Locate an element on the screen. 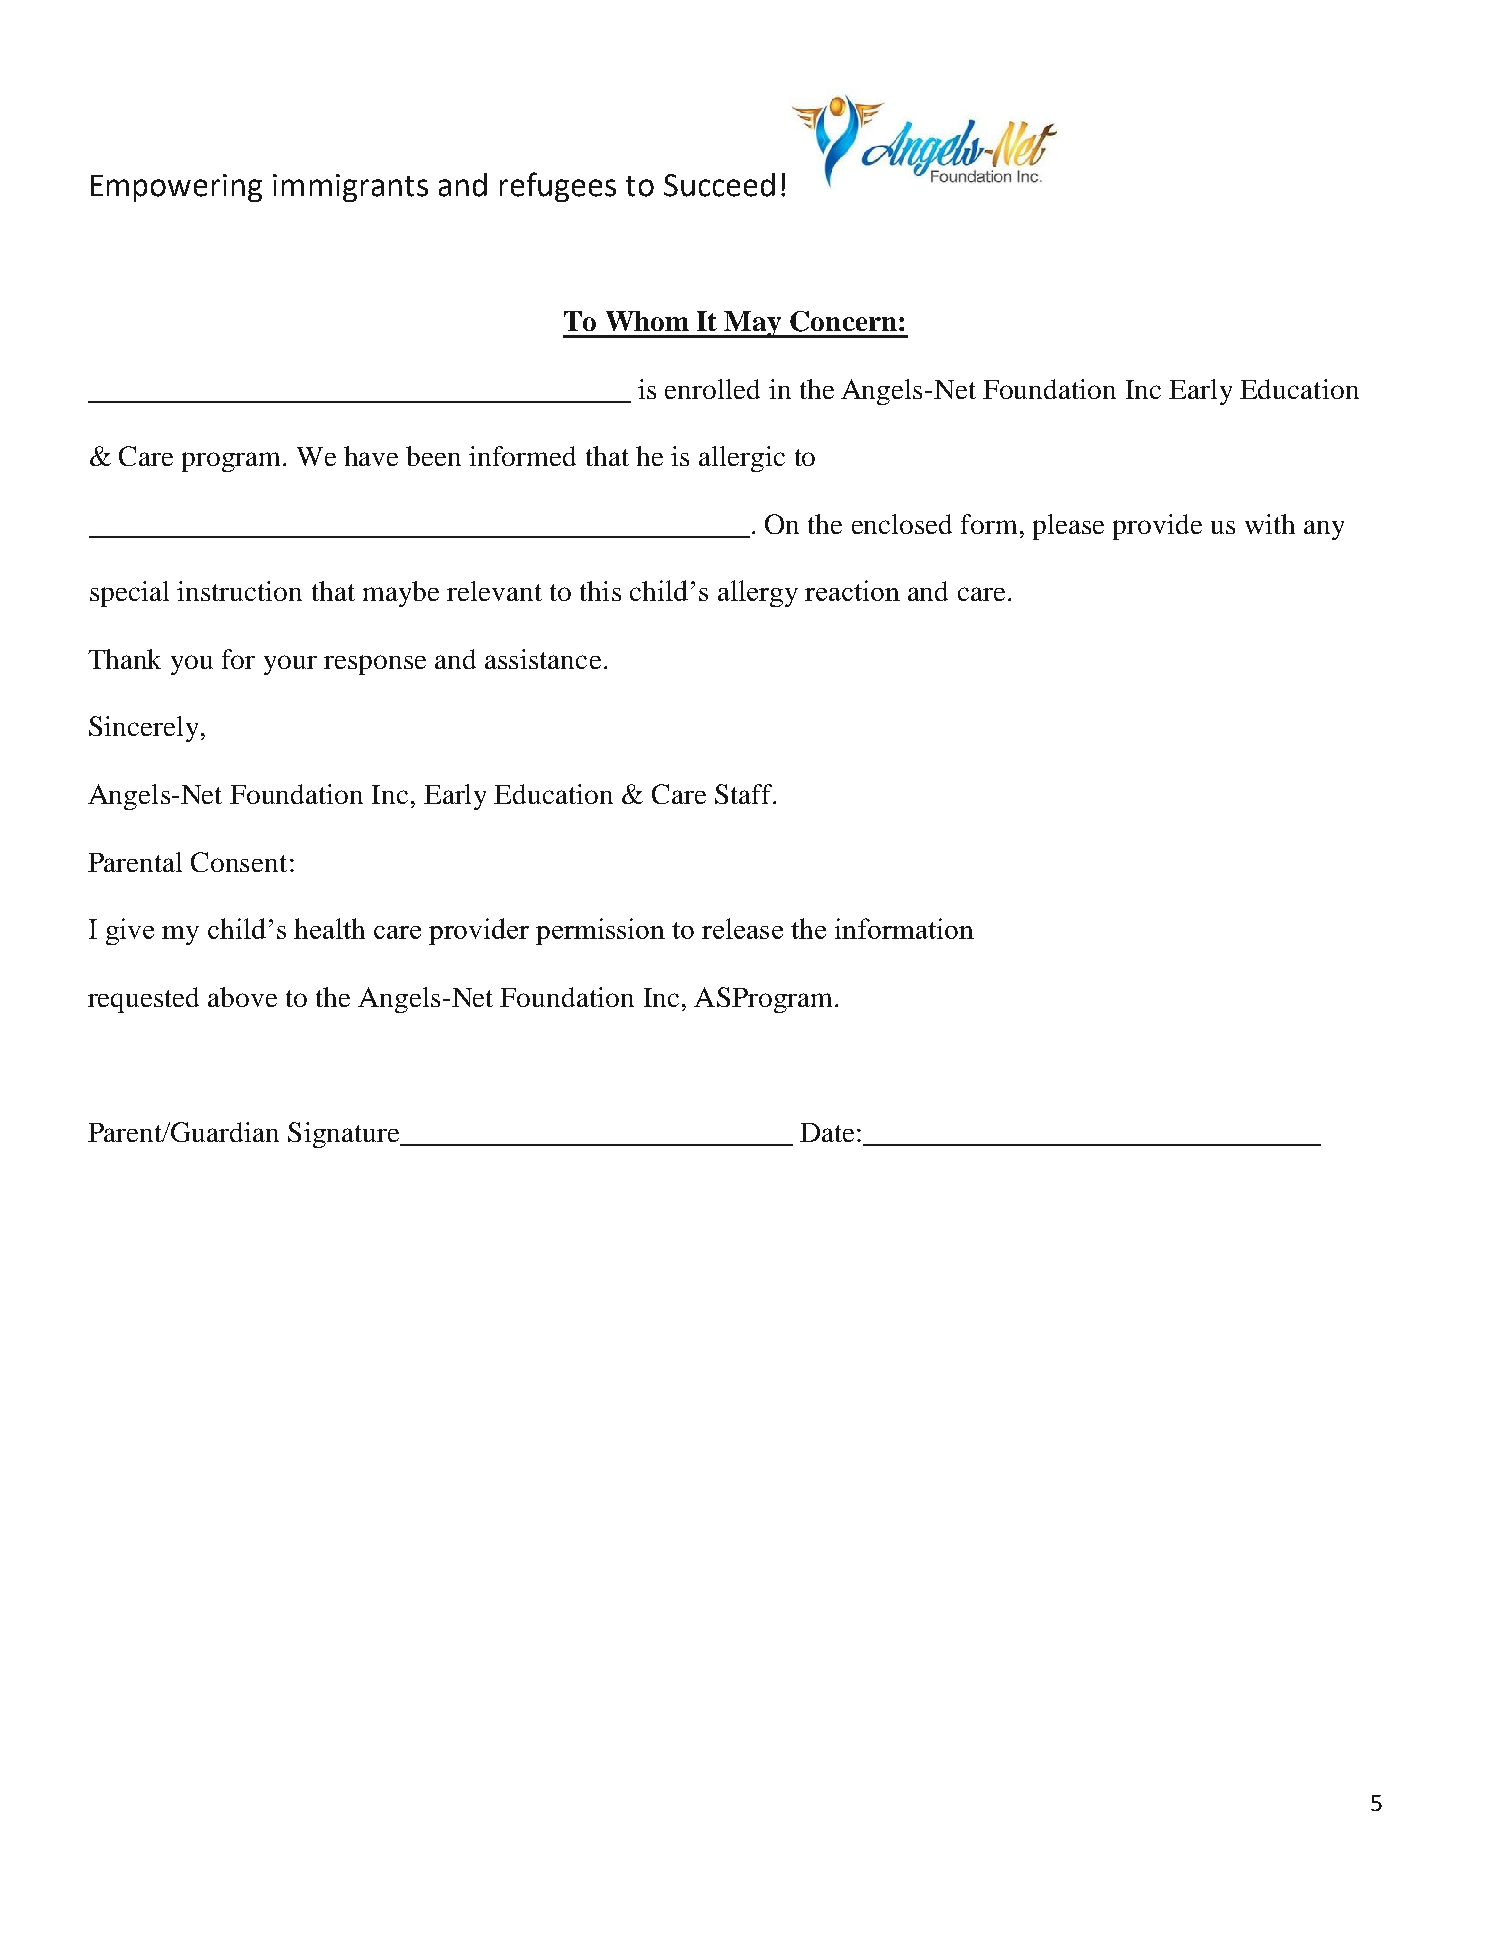 The image size is (1497, 1937). with is located at coordinates (1270, 524).
